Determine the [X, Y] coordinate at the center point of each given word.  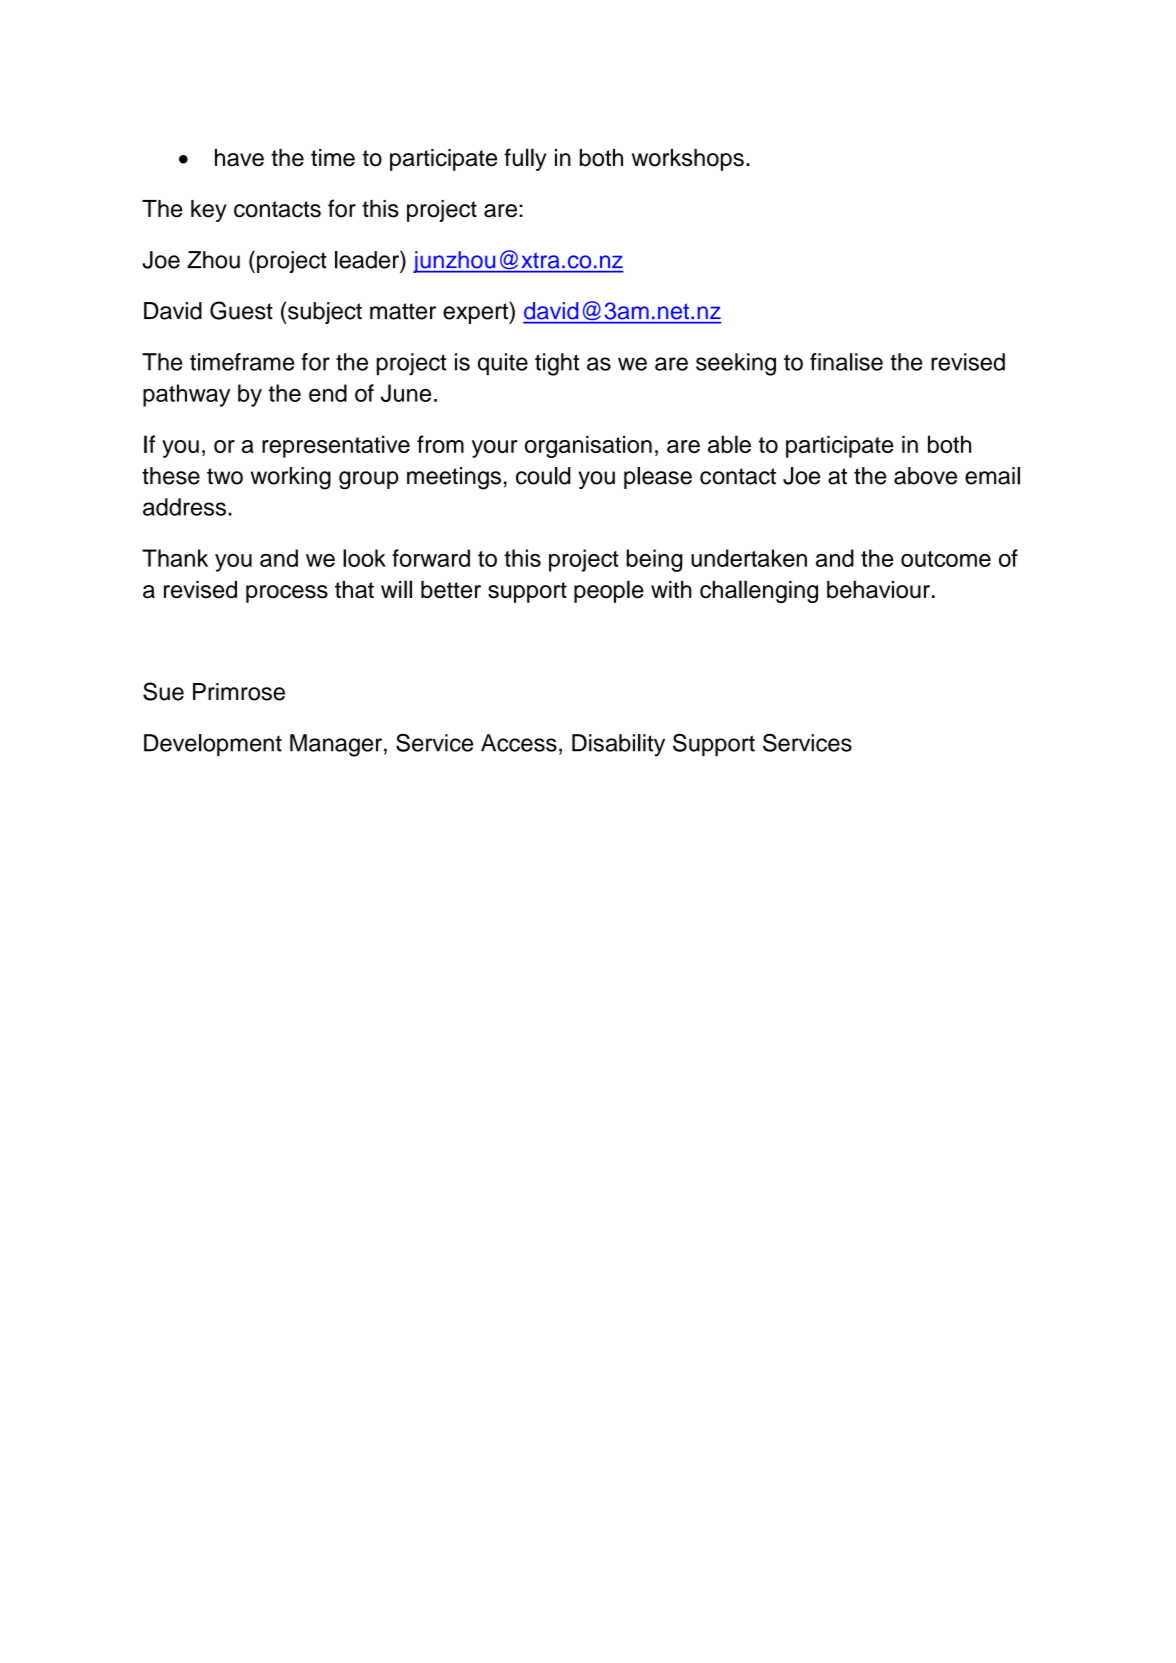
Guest [241, 310]
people [609, 591]
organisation [588, 446]
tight [557, 364]
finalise [846, 362]
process [287, 594]
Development [213, 745]
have [239, 158]
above [925, 476]
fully [525, 159]
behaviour [878, 590]
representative [336, 446]
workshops [688, 160]
